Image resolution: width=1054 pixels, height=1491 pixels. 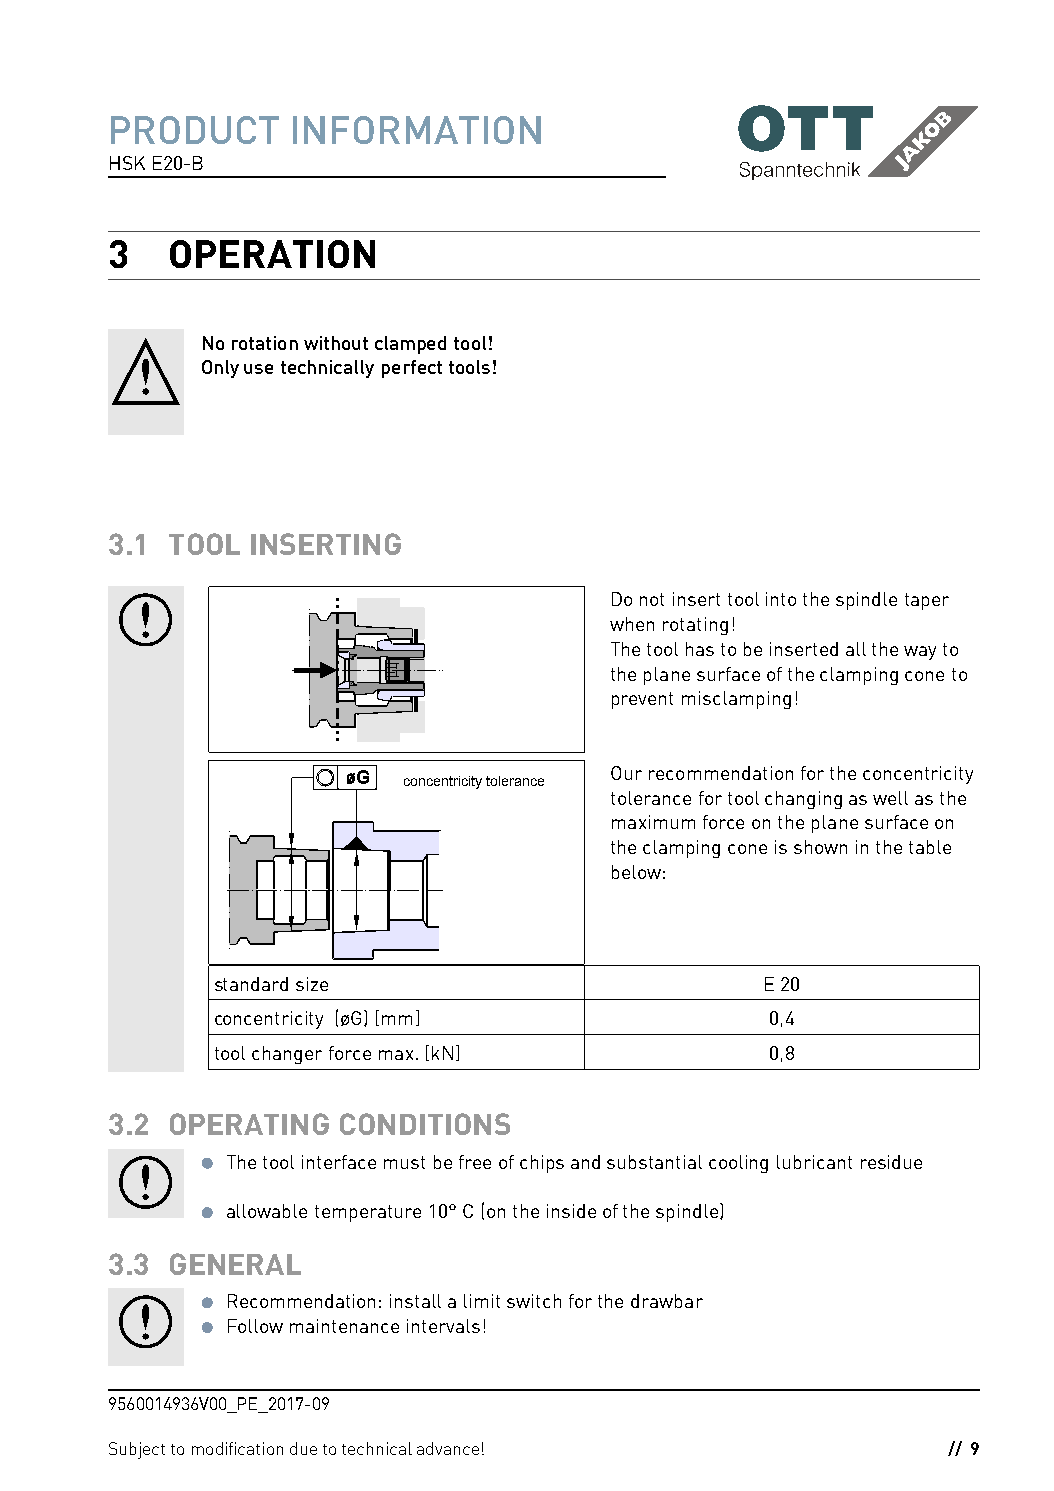 What do you see at coordinates (195, 130) in the screenshot?
I see `PRODUCT` at bounding box center [195, 130].
